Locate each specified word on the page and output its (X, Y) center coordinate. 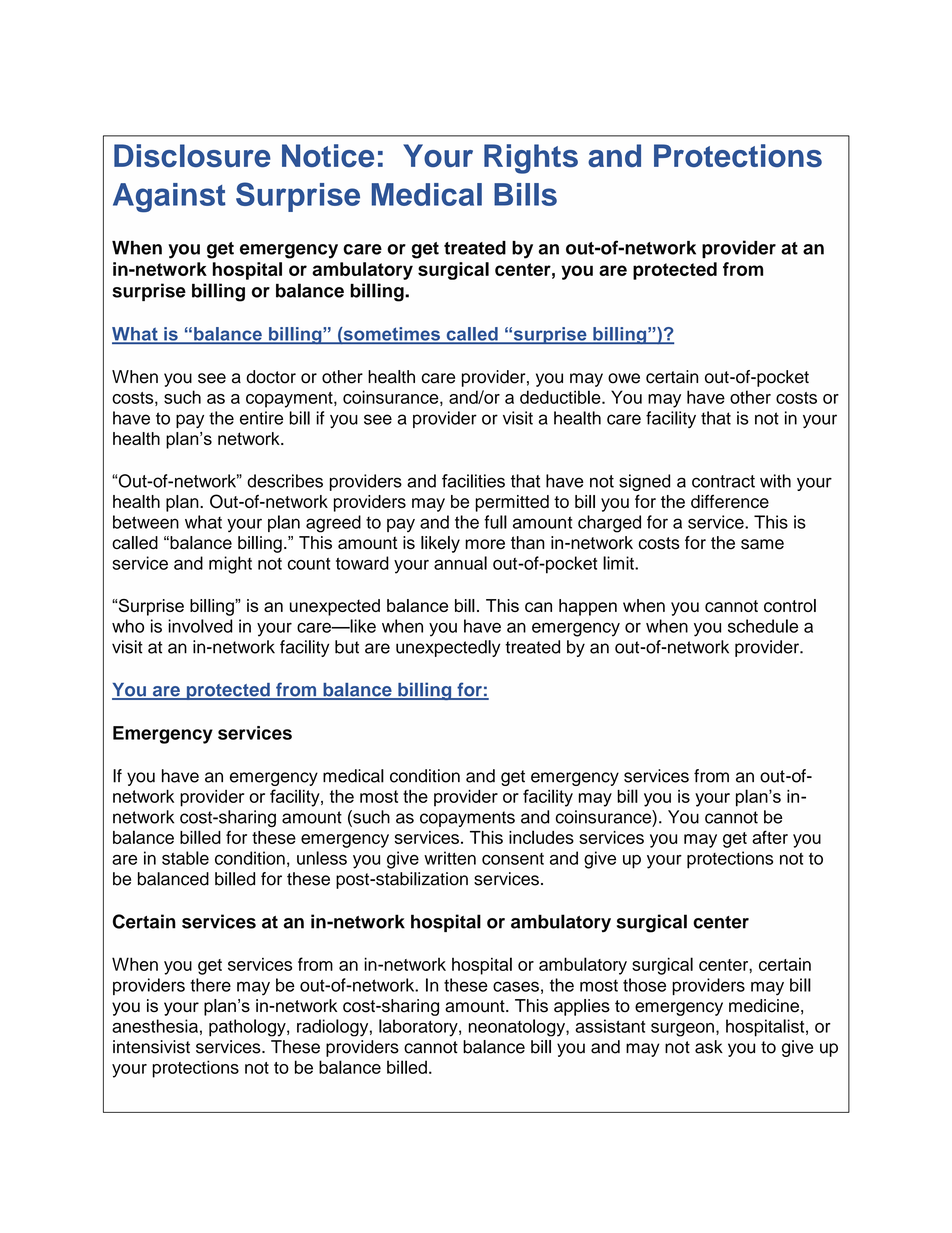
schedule (763, 626)
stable (185, 858)
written (450, 858)
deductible (561, 397)
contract (723, 481)
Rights (531, 159)
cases (516, 986)
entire (261, 418)
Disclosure (192, 155)
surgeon (682, 1030)
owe (624, 378)
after (770, 837)
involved (200, 626)
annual (460, 563)
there (210, 985)
